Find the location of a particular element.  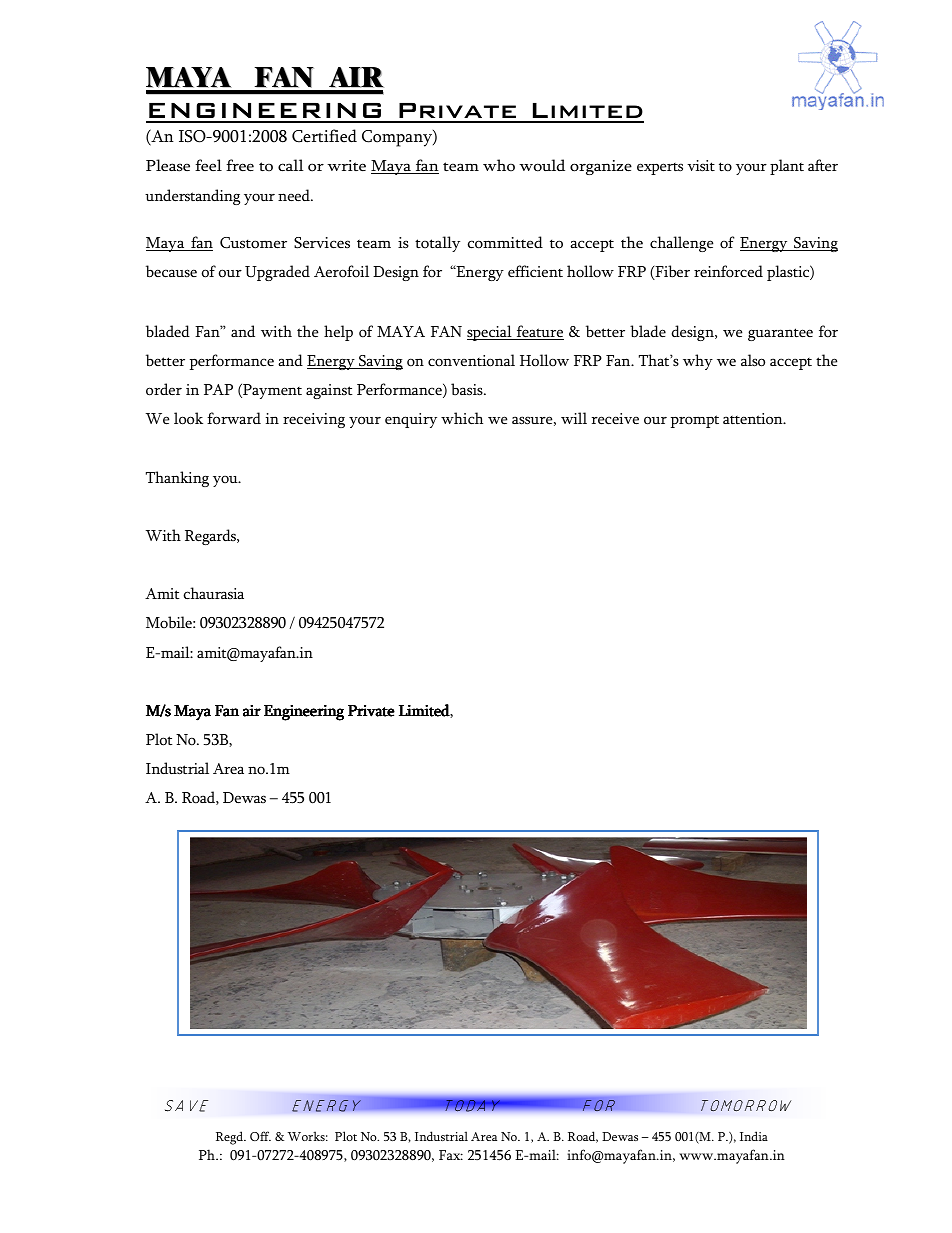

who is located at coordinates (499, 165).
